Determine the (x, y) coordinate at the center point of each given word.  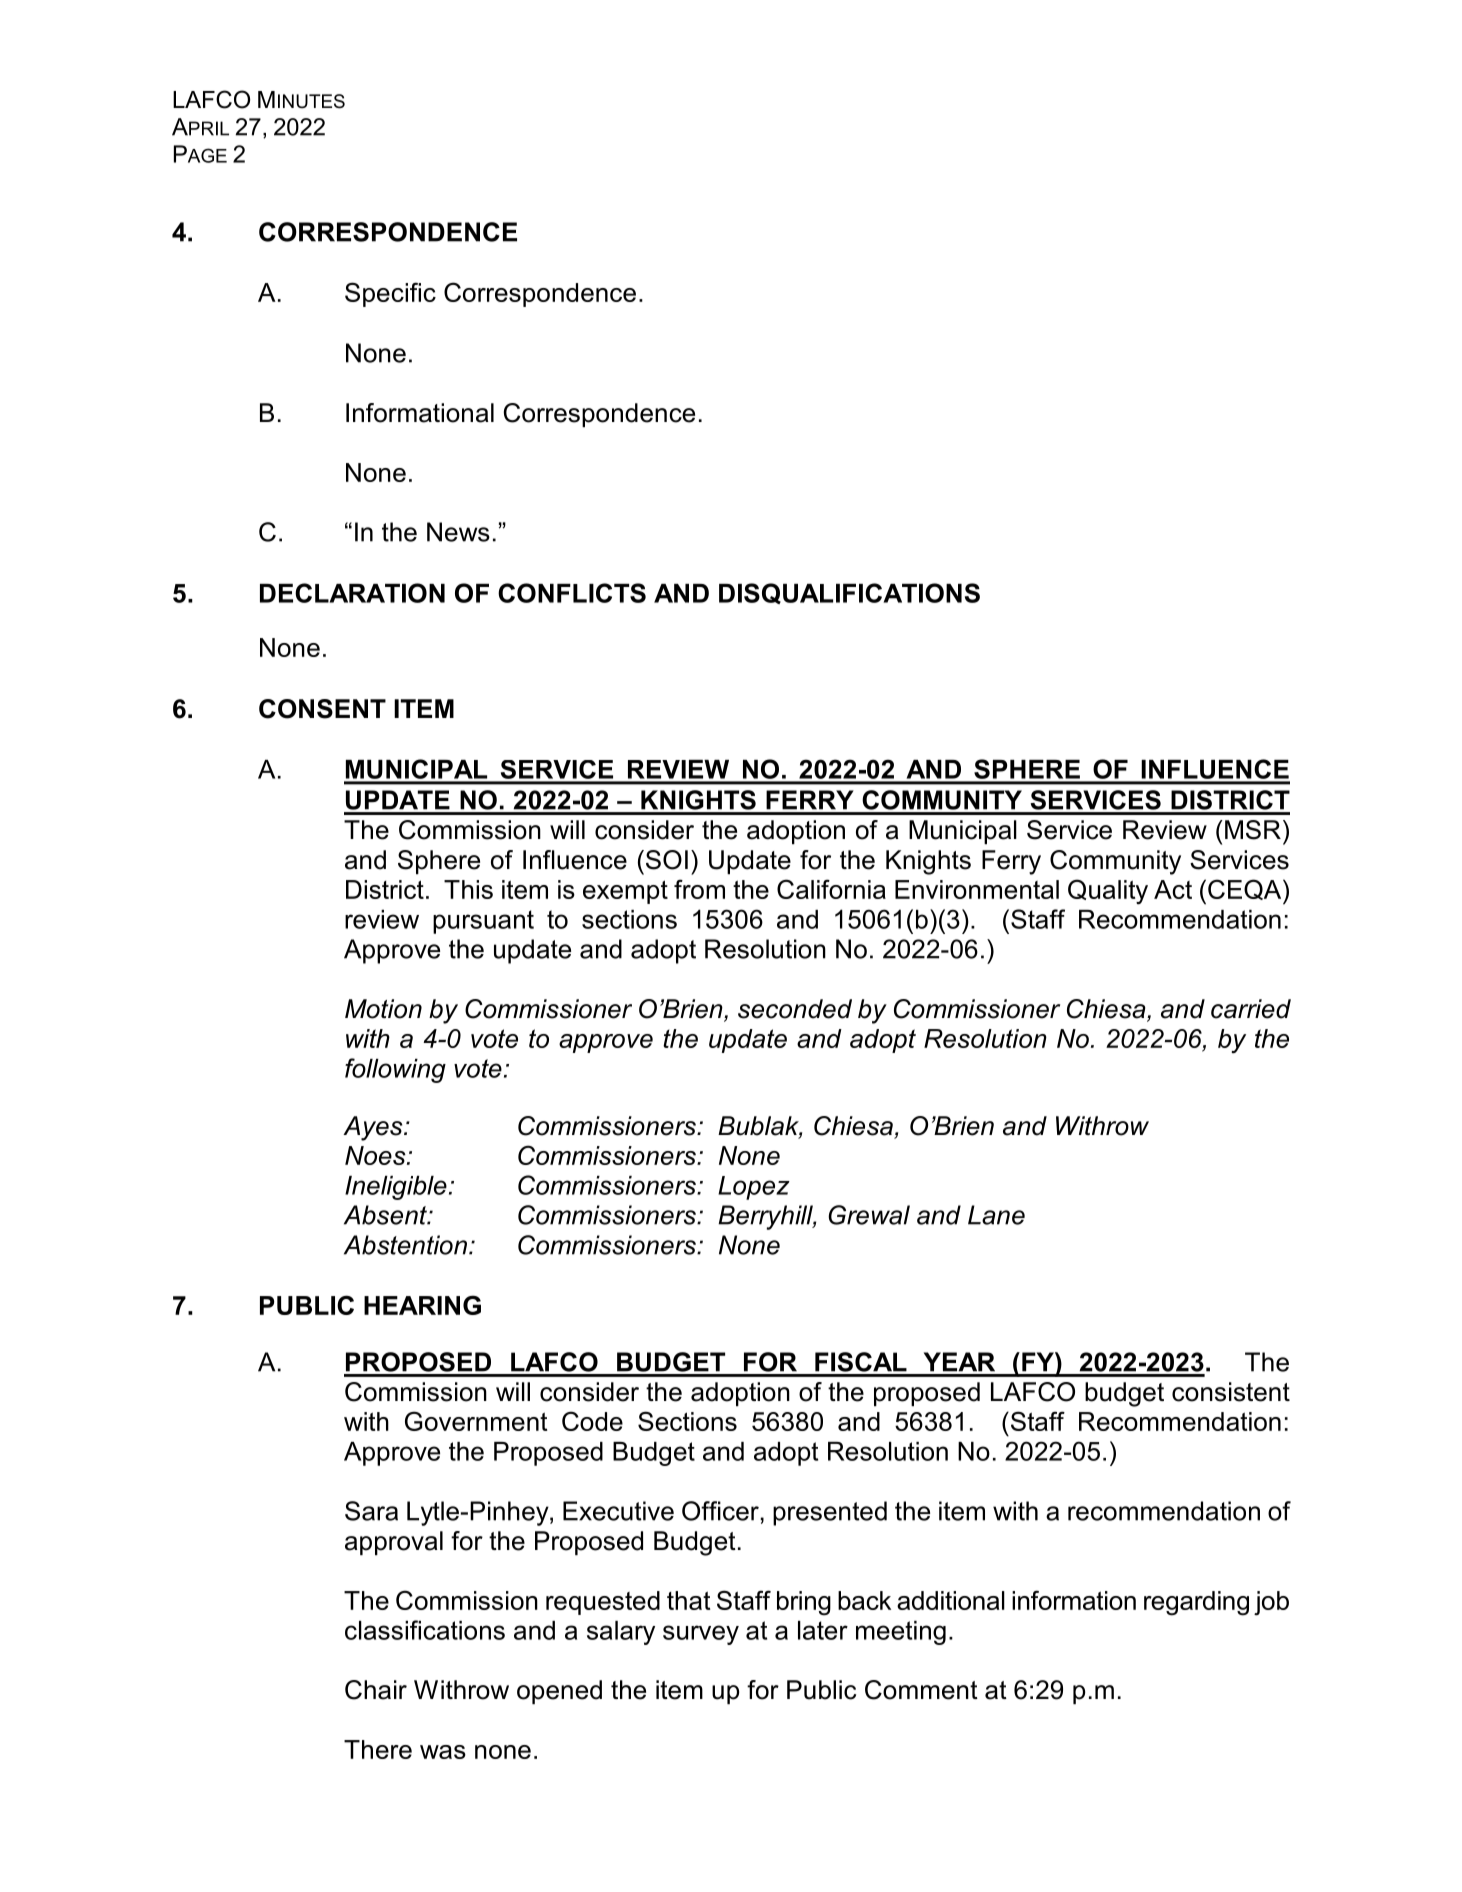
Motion (383, 1009)
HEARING (422, 1305)
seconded (795, 1009)
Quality (1108, 892)
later (823, 1630)
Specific (390, 294)
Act (1173, 889)
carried (1251, 1009)
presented (830, 1513)
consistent (1231, 1392)
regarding (1196, 1603)
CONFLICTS (572, 593)
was (443, 1752)
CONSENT (322, 709)
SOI (667, 860)
